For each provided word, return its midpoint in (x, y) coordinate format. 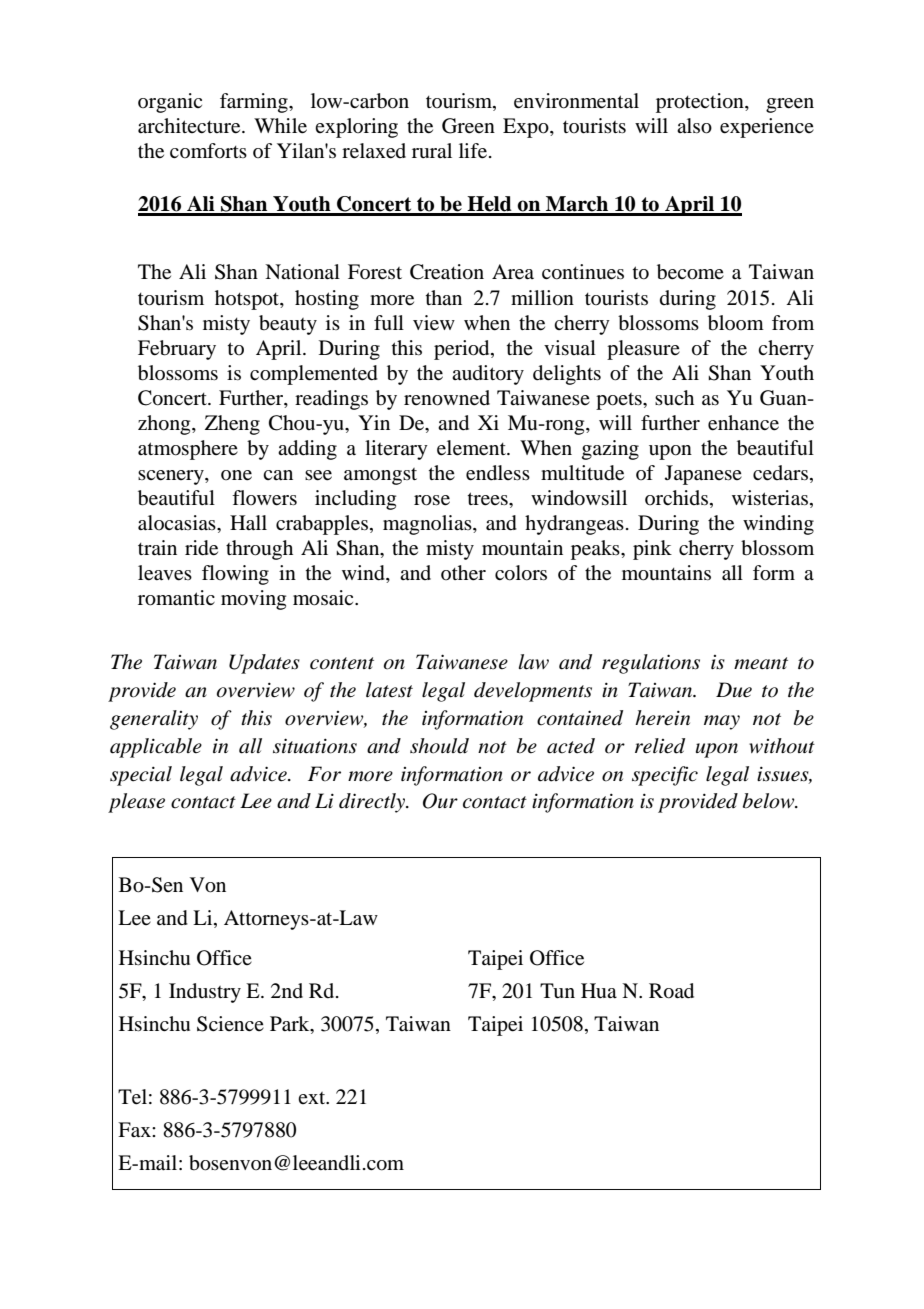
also (694, 126)
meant (761, 663)
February (177, 350)
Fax (135, 1130)
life (473, 151)
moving (253, 600)
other (463, 573)
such (674, 398)
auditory (488, 375)
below (770, 801)
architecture (190, 126)
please (136, 803)
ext (313, 1098)
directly (373, 803)
